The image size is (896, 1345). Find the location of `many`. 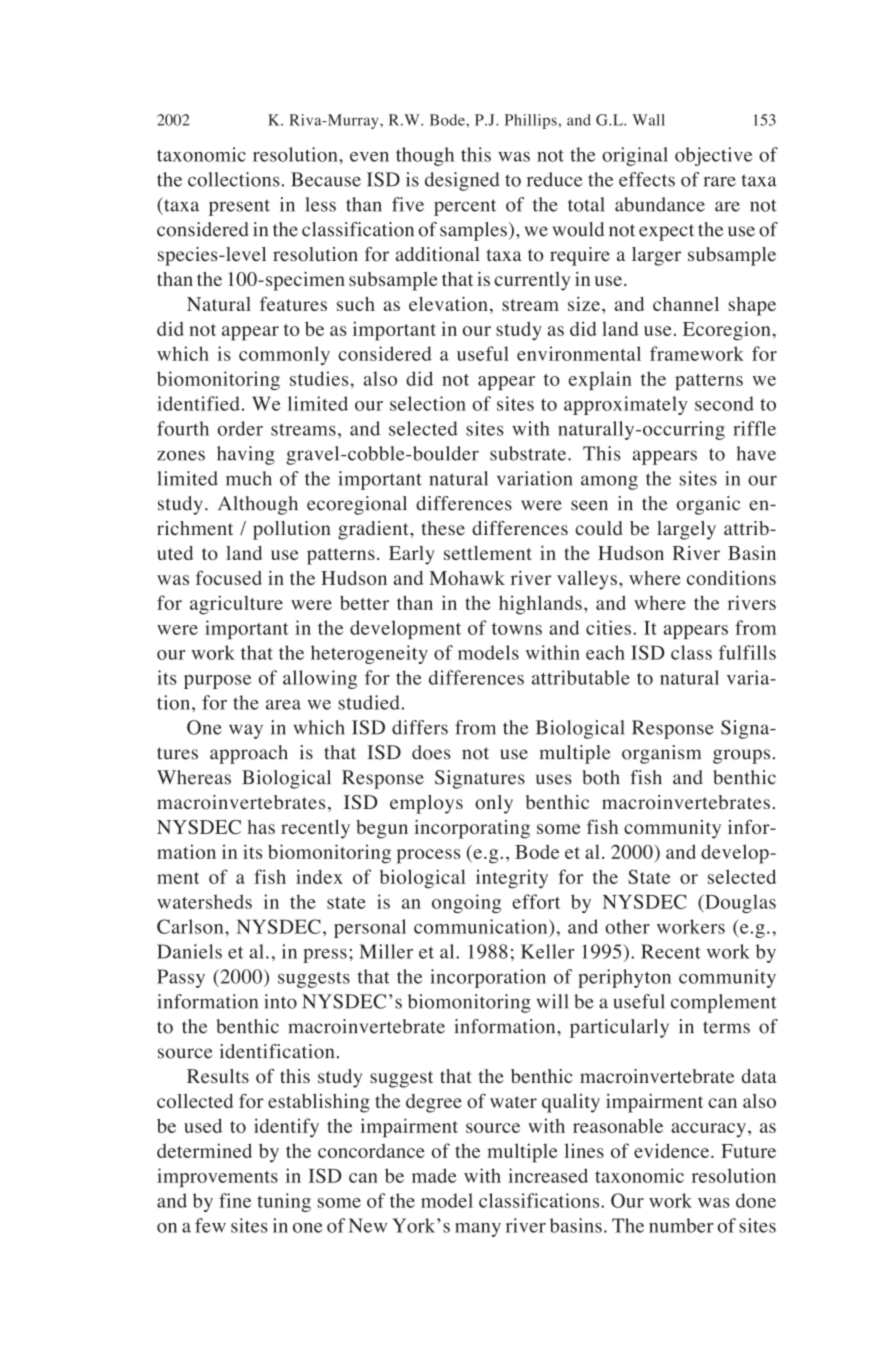

many is located at coordinates (478, 1230).
